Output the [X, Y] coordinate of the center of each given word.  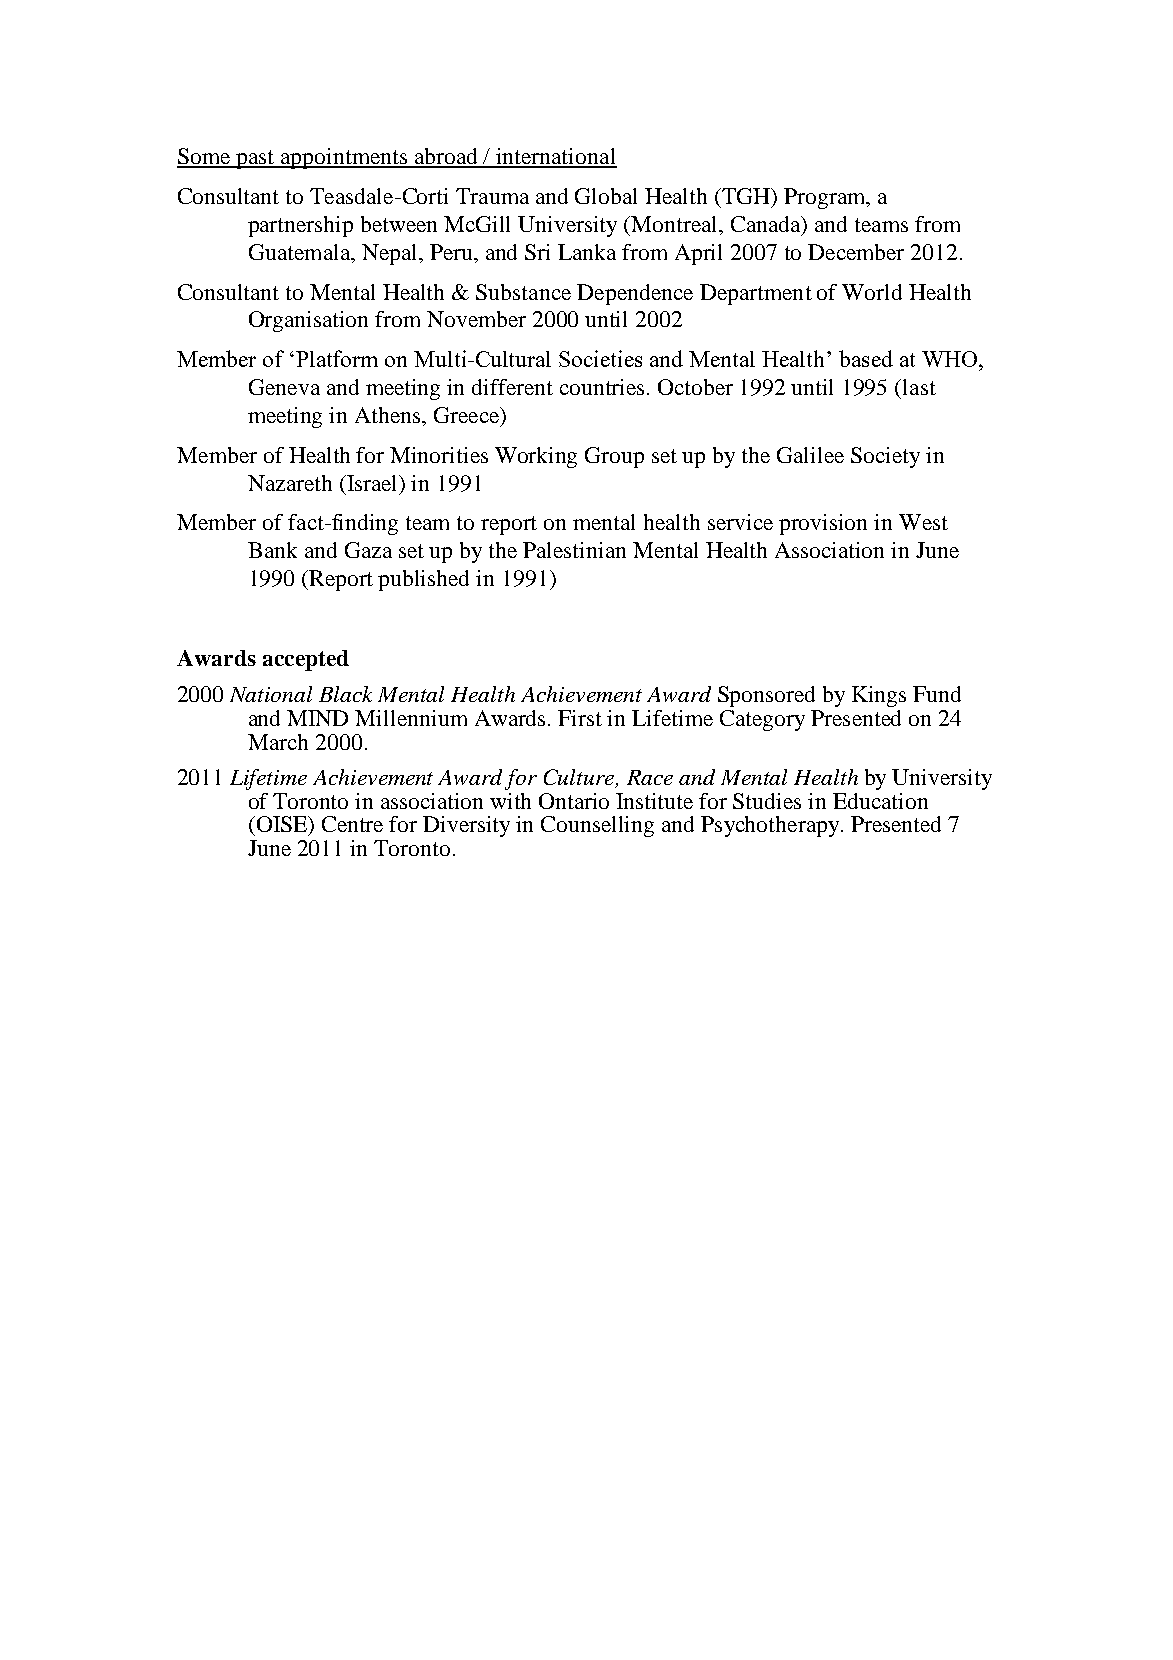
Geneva [284, 387]
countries [602, 387]
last [919, 387]
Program [826, 198]
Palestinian [574, 550]
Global [606, 196]
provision [823, 524]
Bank [272, 550]
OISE [282, 825]
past [256, 159]
